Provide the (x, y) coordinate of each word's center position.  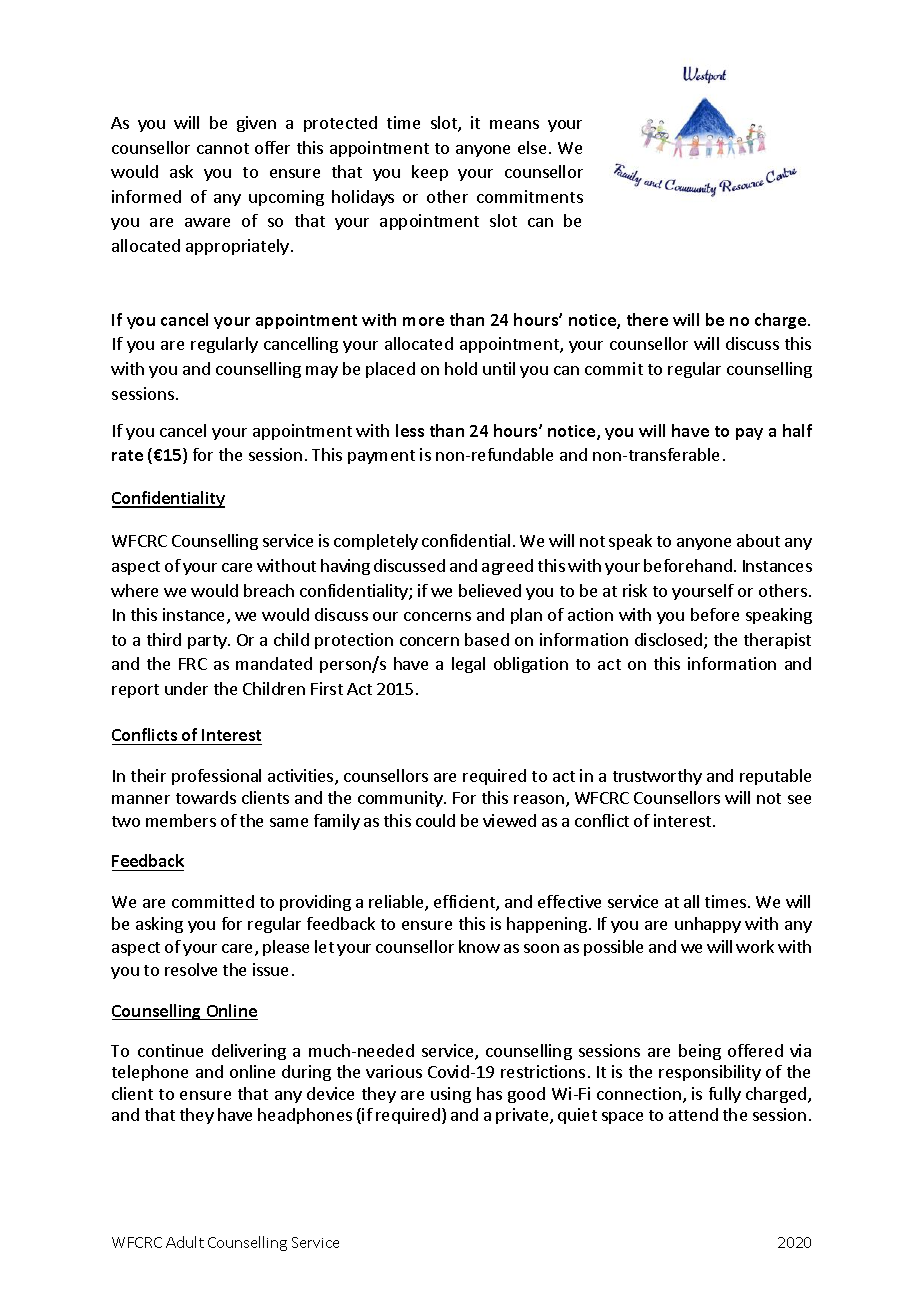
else (532, 147)
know (479, 946)
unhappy (708, 925)
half (797, 430)
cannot (223, 148)
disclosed (670, 641)
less (410, 430)
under (186, 688)
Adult (185, 1242)
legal (468, 665)
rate (127, 455)
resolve (191, 969)
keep (430, 173)
